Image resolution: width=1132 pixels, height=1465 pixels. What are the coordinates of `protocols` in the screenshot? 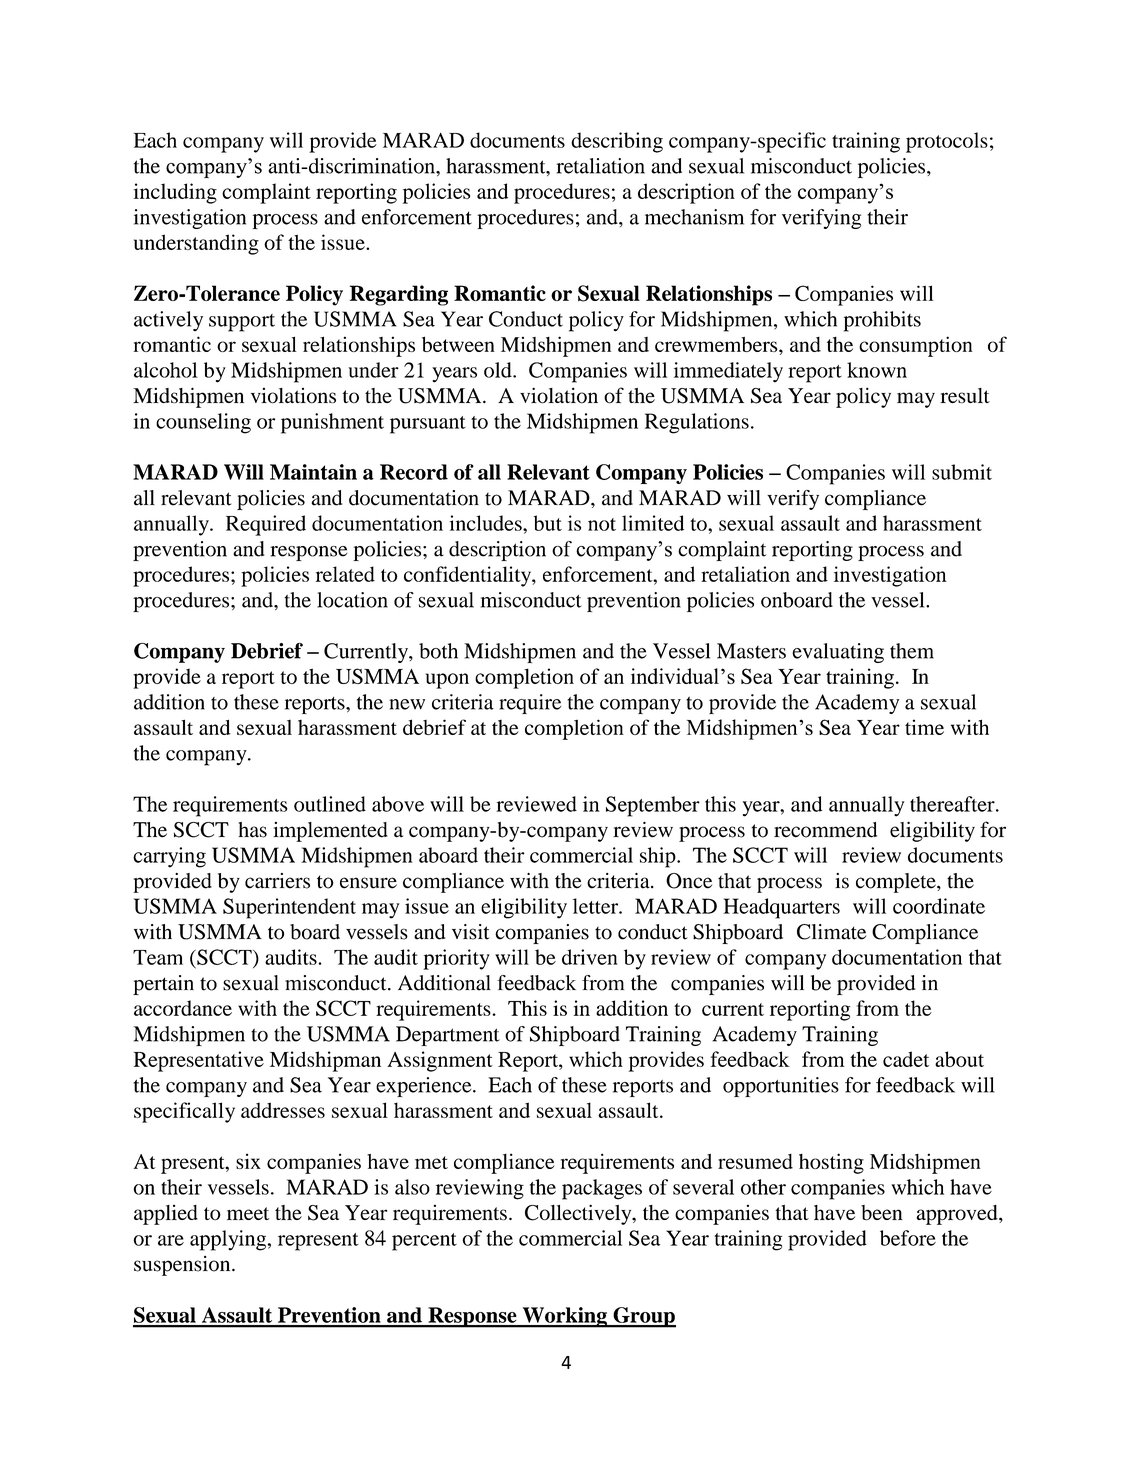 It's located at (947, 142).
